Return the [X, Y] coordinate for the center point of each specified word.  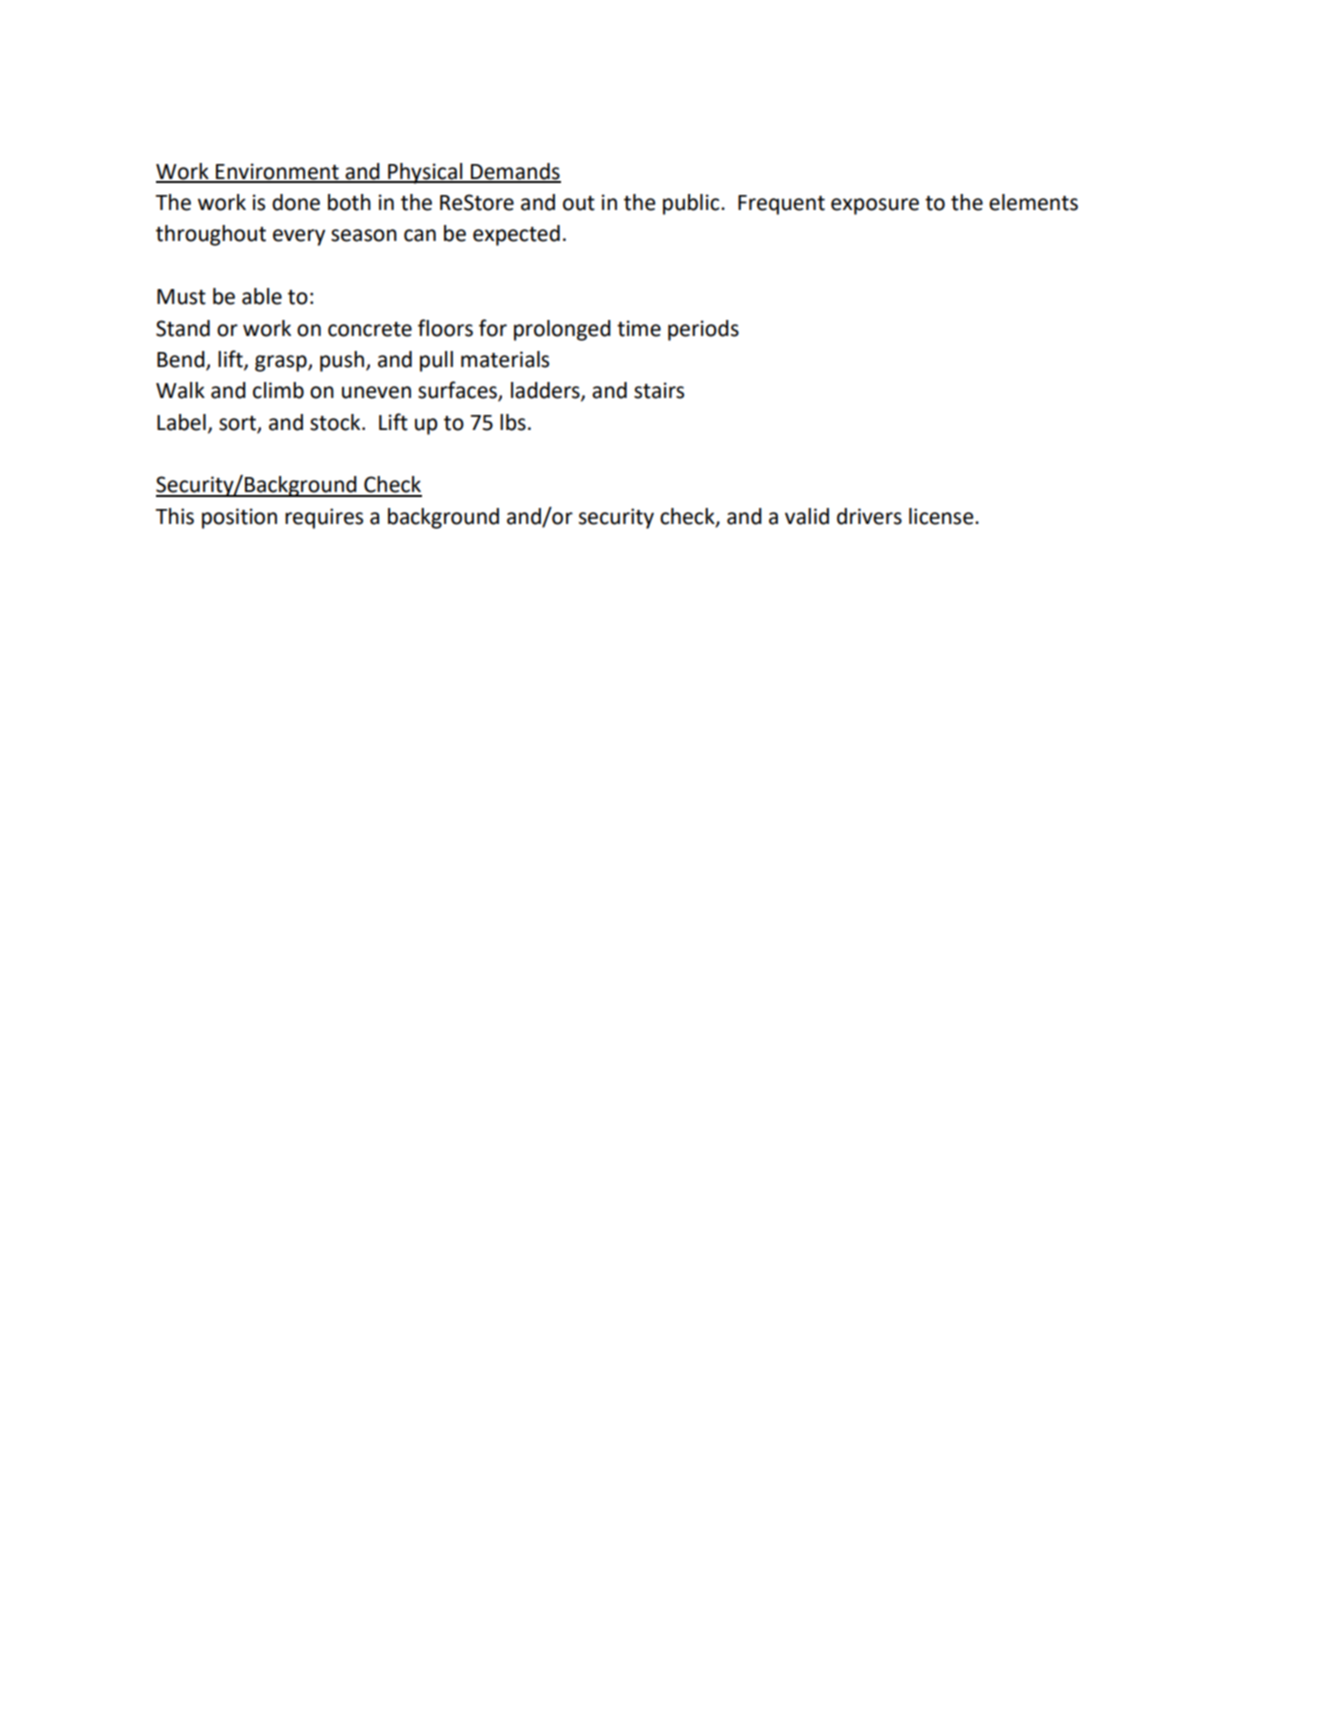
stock [336, 422]
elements [1033, 202]
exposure [875, 206]
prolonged [562, 330]
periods [703, 330]
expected [516, 235]
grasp [282, 363]
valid [807, 516]
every [299, 237]
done [296, 202]
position [239, 518]
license [942, 516]
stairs [659, 390]
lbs [513, 422]
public [692, 204]
